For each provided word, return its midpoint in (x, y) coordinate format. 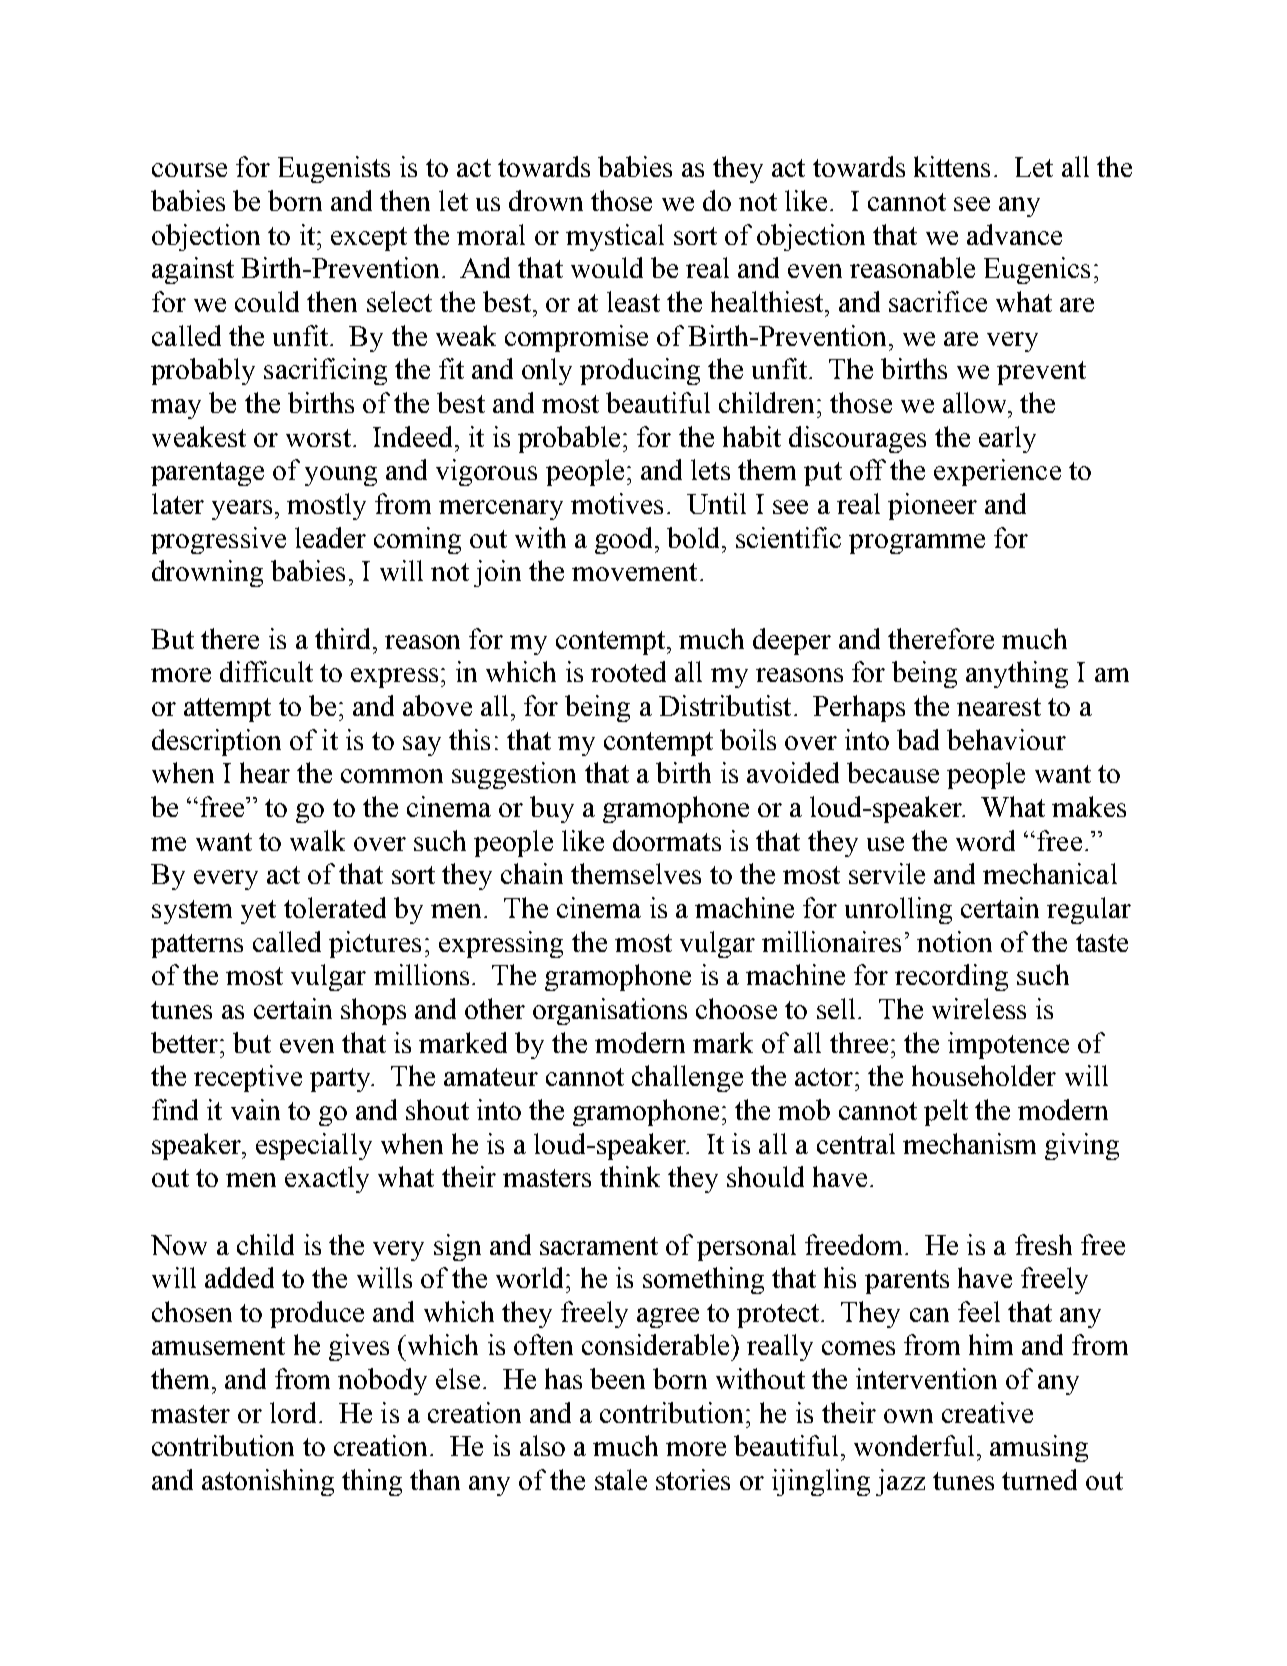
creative (987, 1412)
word (985, 840)
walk (317, 840)
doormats (667, 840)
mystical (615, 237)
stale (621, 1479)
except (369, 239)
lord (293, 1412)
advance (1014, 234)
